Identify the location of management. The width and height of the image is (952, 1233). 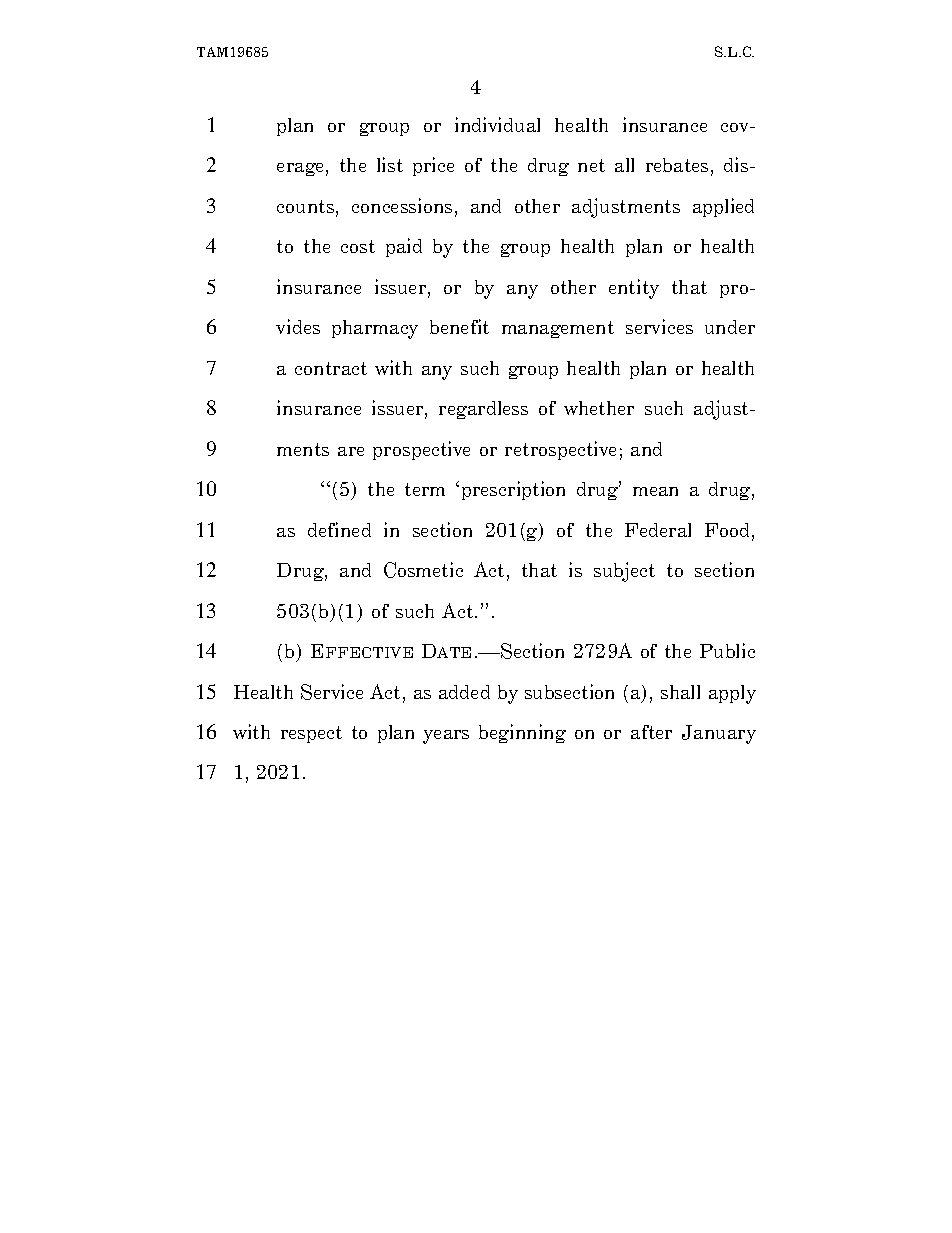
(558, 329).
